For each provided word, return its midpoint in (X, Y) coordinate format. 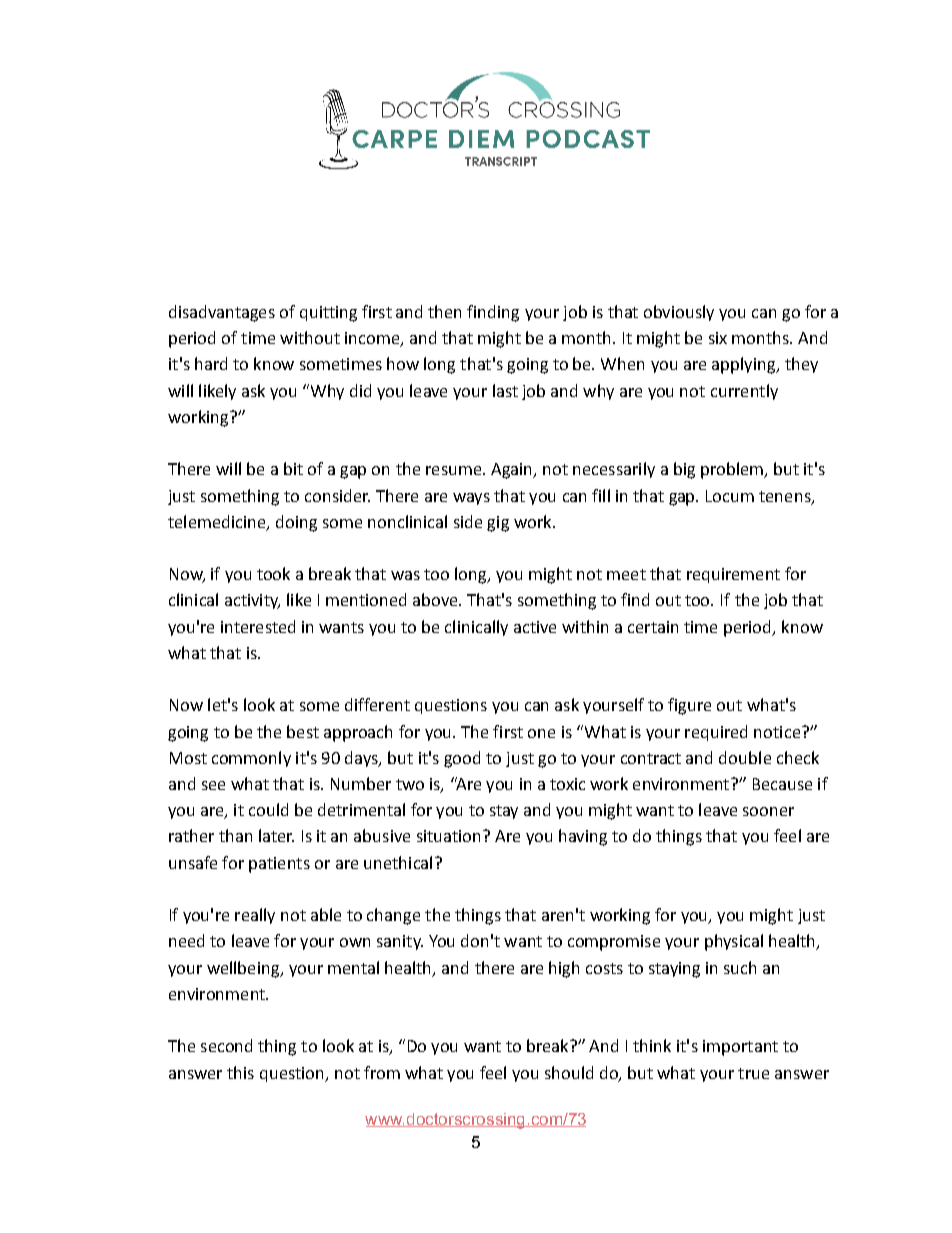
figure (689, 706)
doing (296, 523)
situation (448, 836)
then (444, 311)
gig (498, 524)
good (462, 759)
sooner (768, 811)
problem (733, 470)
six (718, 338)
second (226, 1045)
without (310, 337)
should (569, 1072)
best (303, 731)
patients (279, 865)
